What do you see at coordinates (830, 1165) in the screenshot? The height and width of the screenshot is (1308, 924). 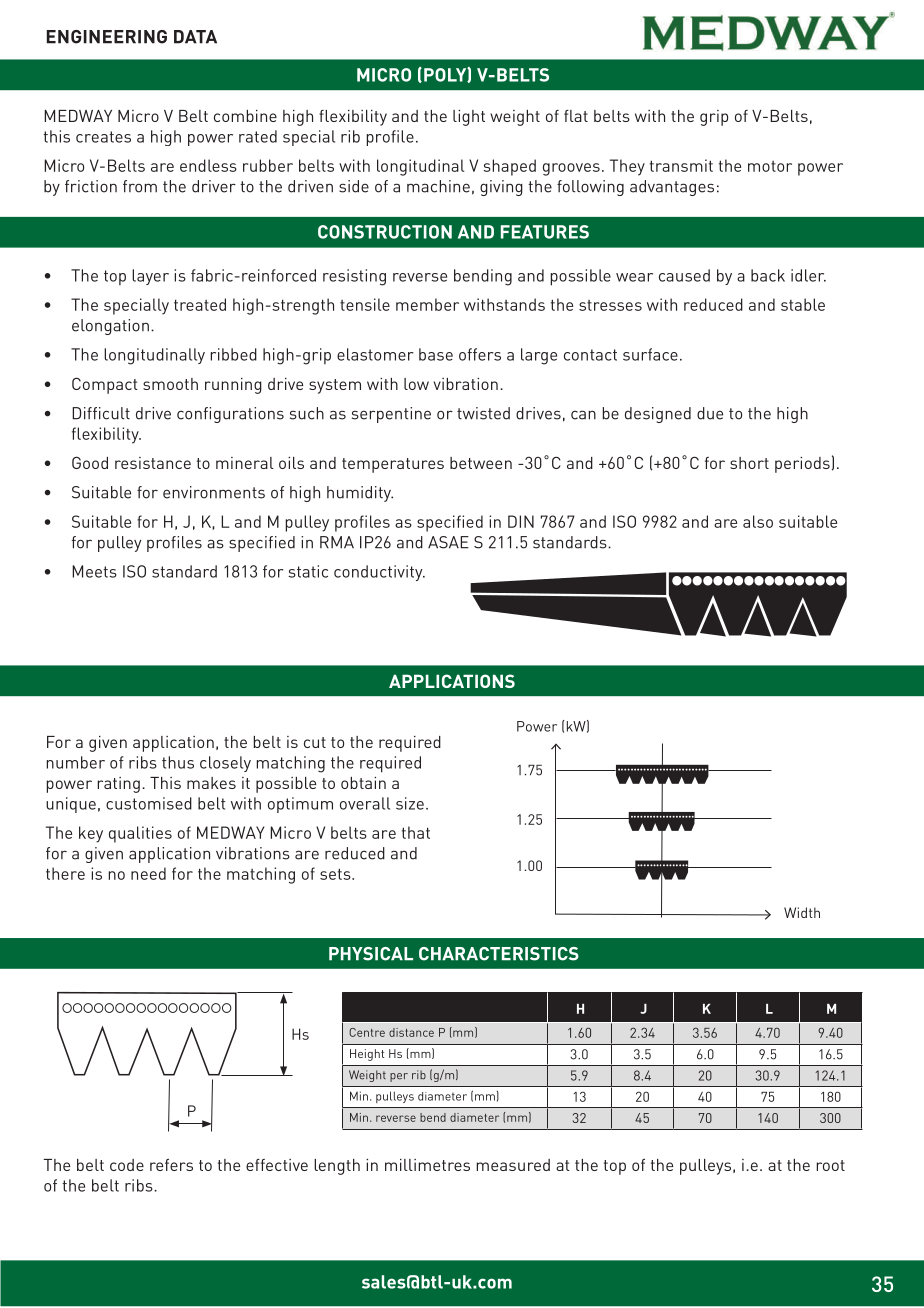 I see `root` at bounding box center [830, 1165].
